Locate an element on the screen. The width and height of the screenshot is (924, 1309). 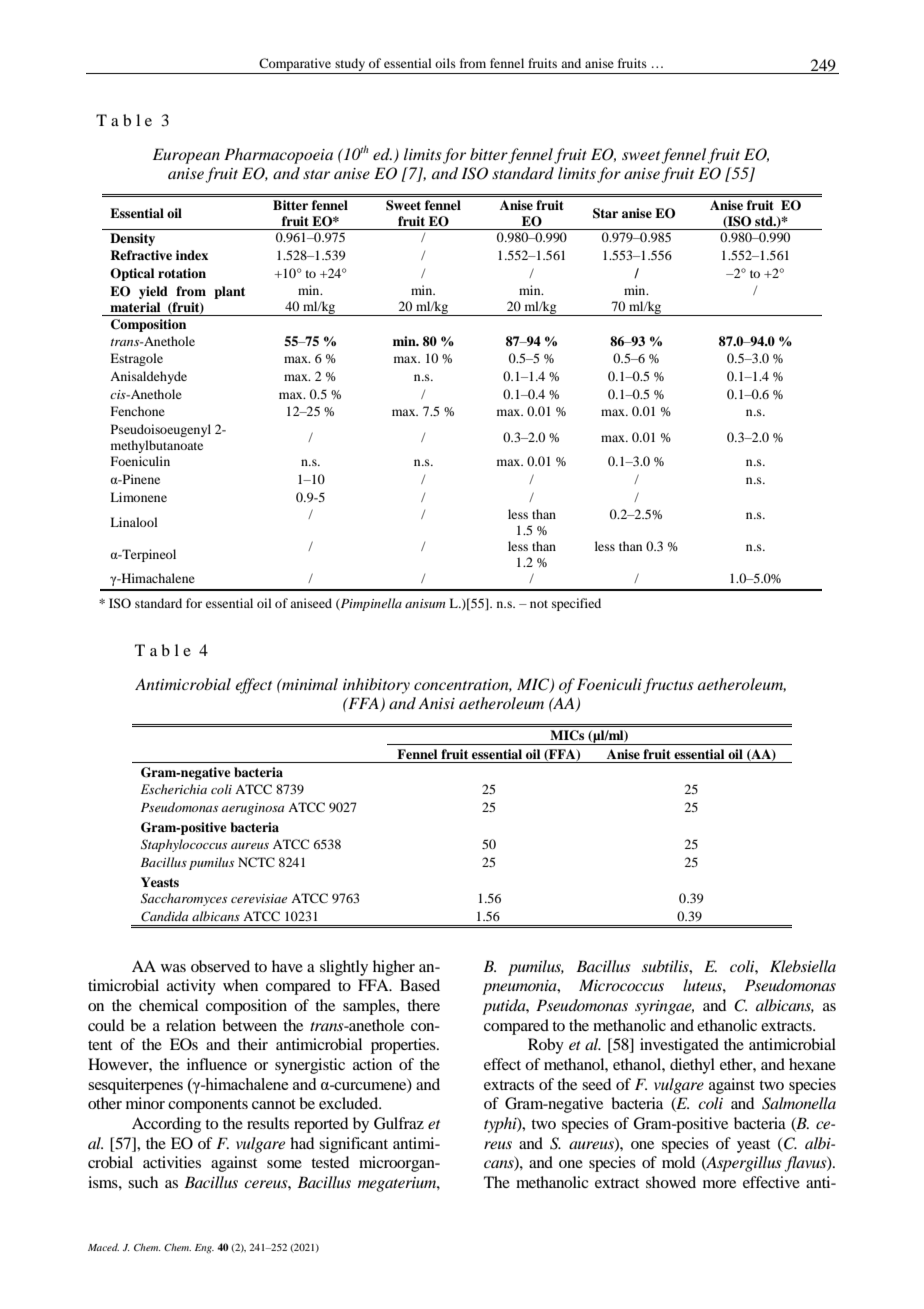
Eng is located at coordinates (204, 1249).
